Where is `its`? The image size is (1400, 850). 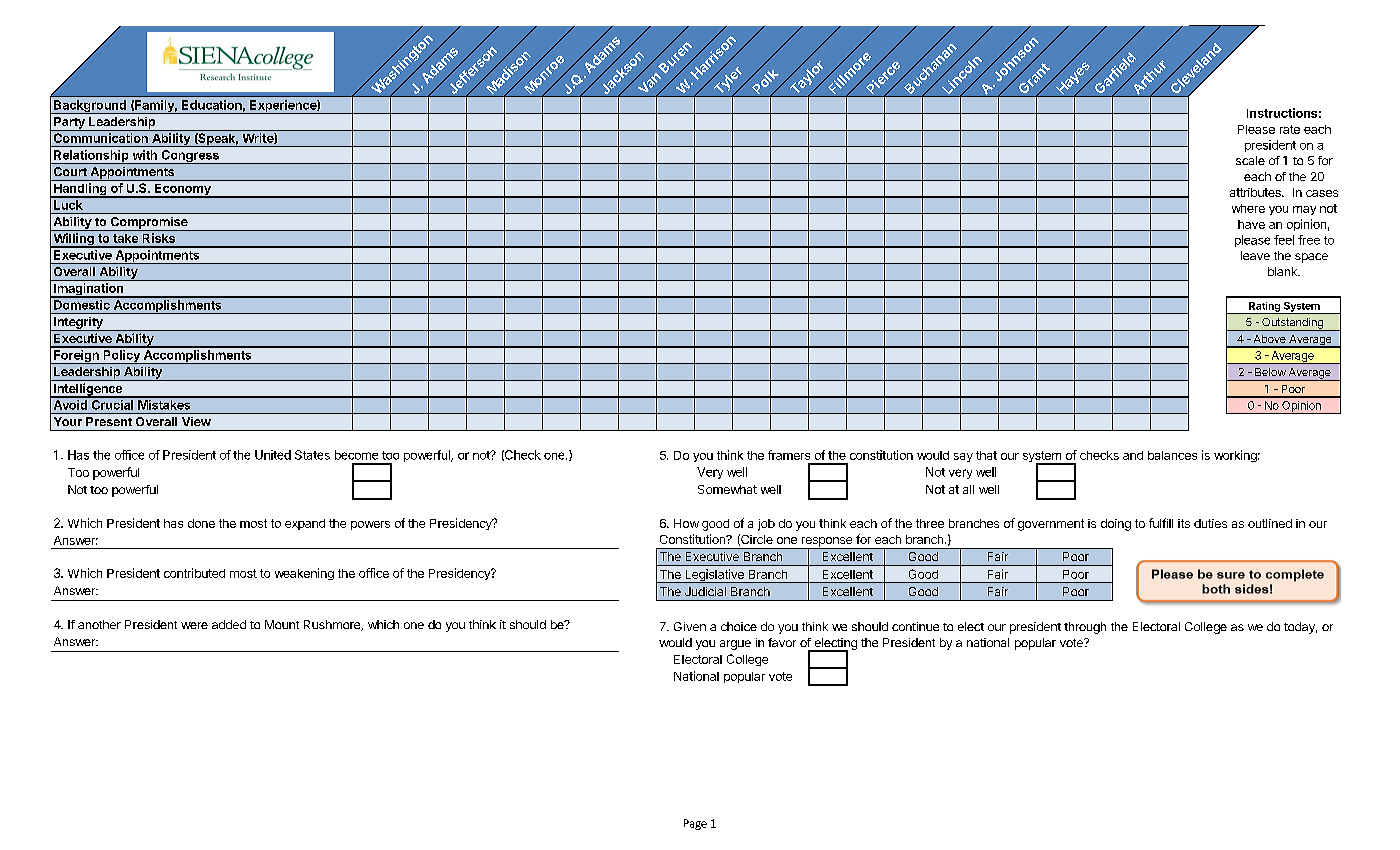 its is located at coordinates (1184, 523).
